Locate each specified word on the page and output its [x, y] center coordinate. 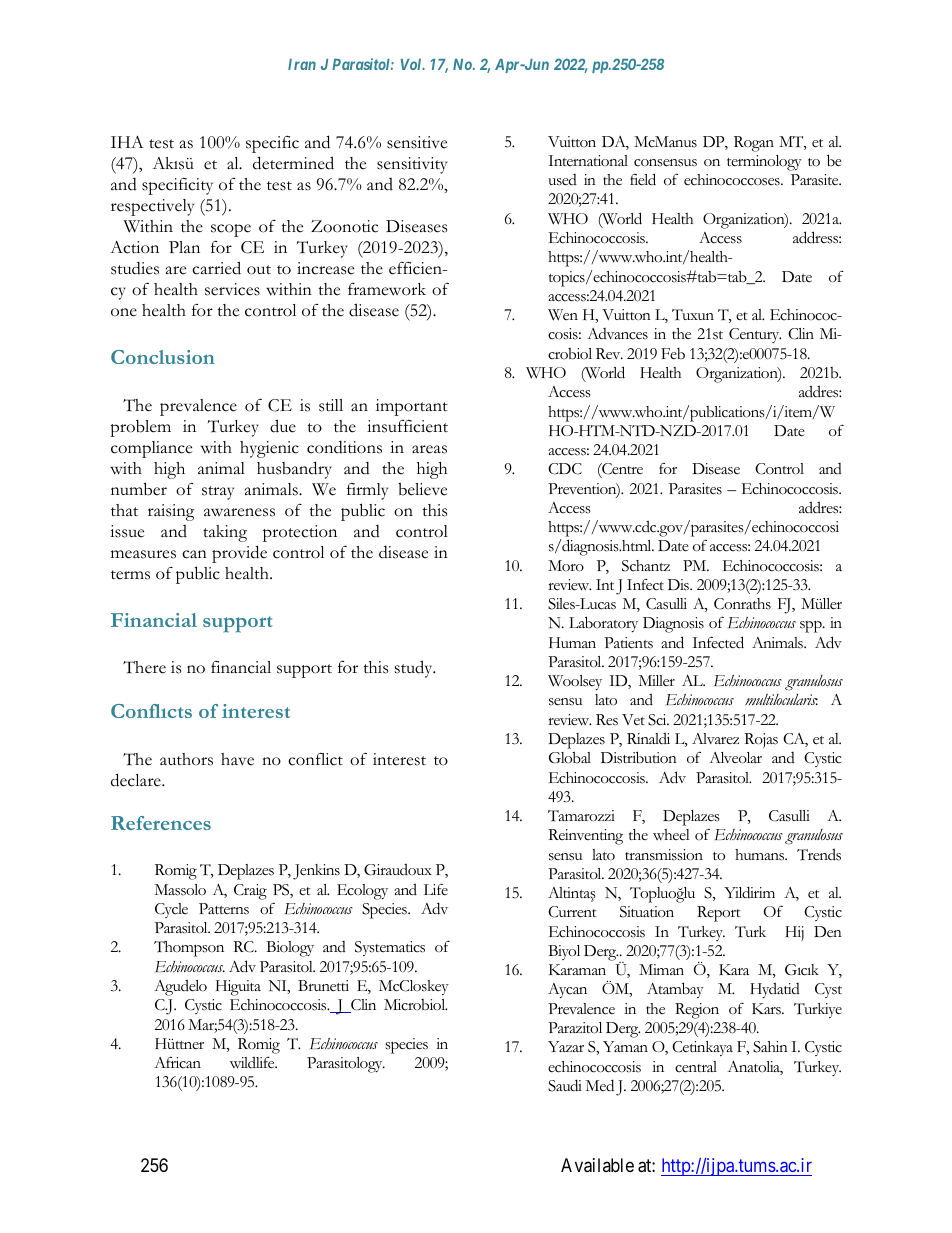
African [177, 1063]
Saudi [565, 1085]
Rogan [754, 144]
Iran [302, 64]
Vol [412, 64]
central [696, 1067]
